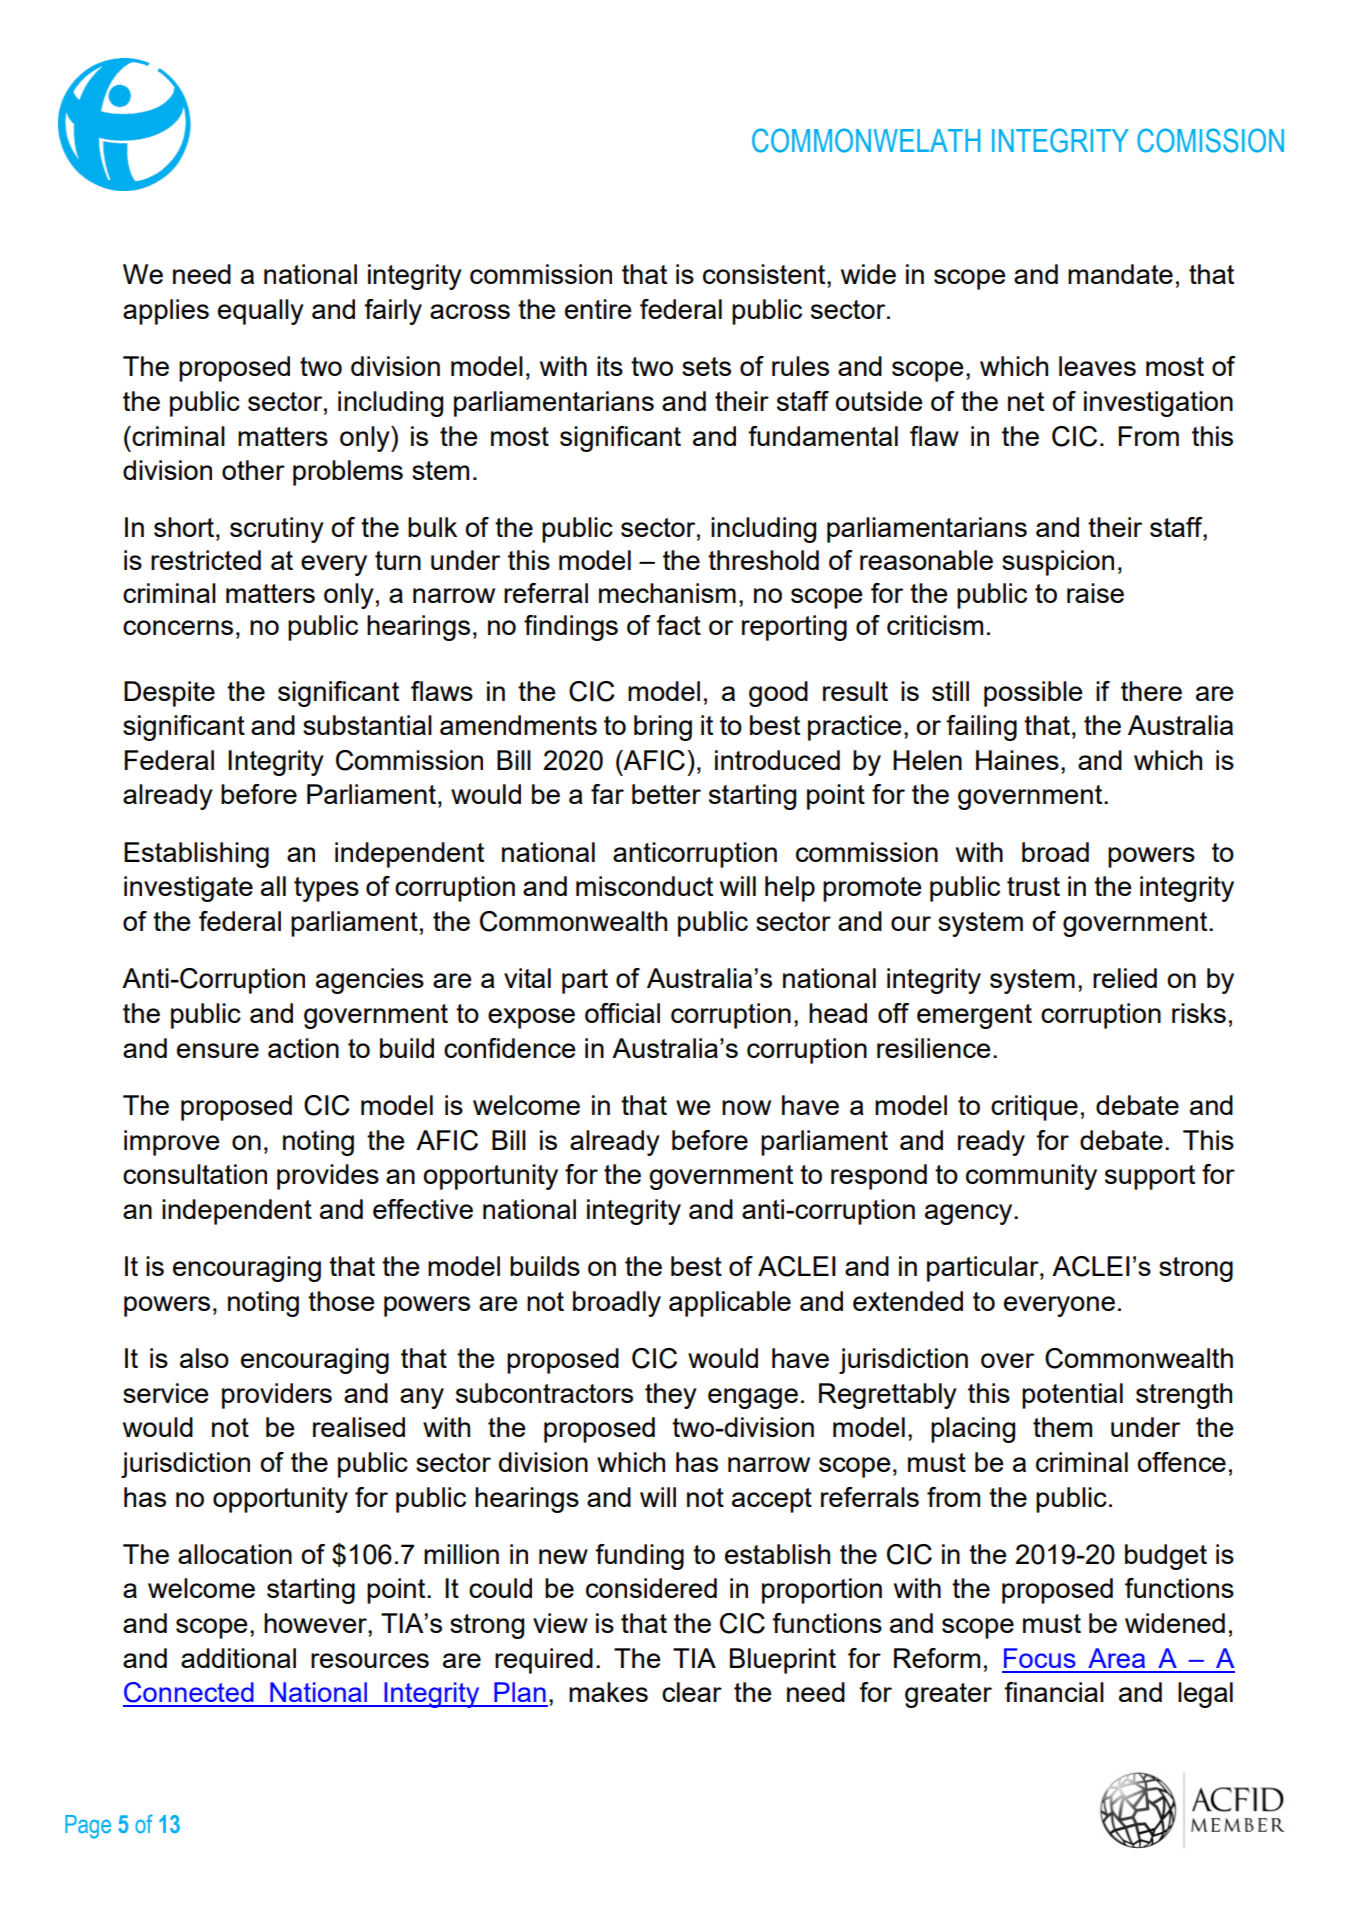 This screenshot has width=1357, height=1919. What do you see at coordinates (277, 1396) in the screenshot?
I see `providers` at bounding box center [277, 1396].
